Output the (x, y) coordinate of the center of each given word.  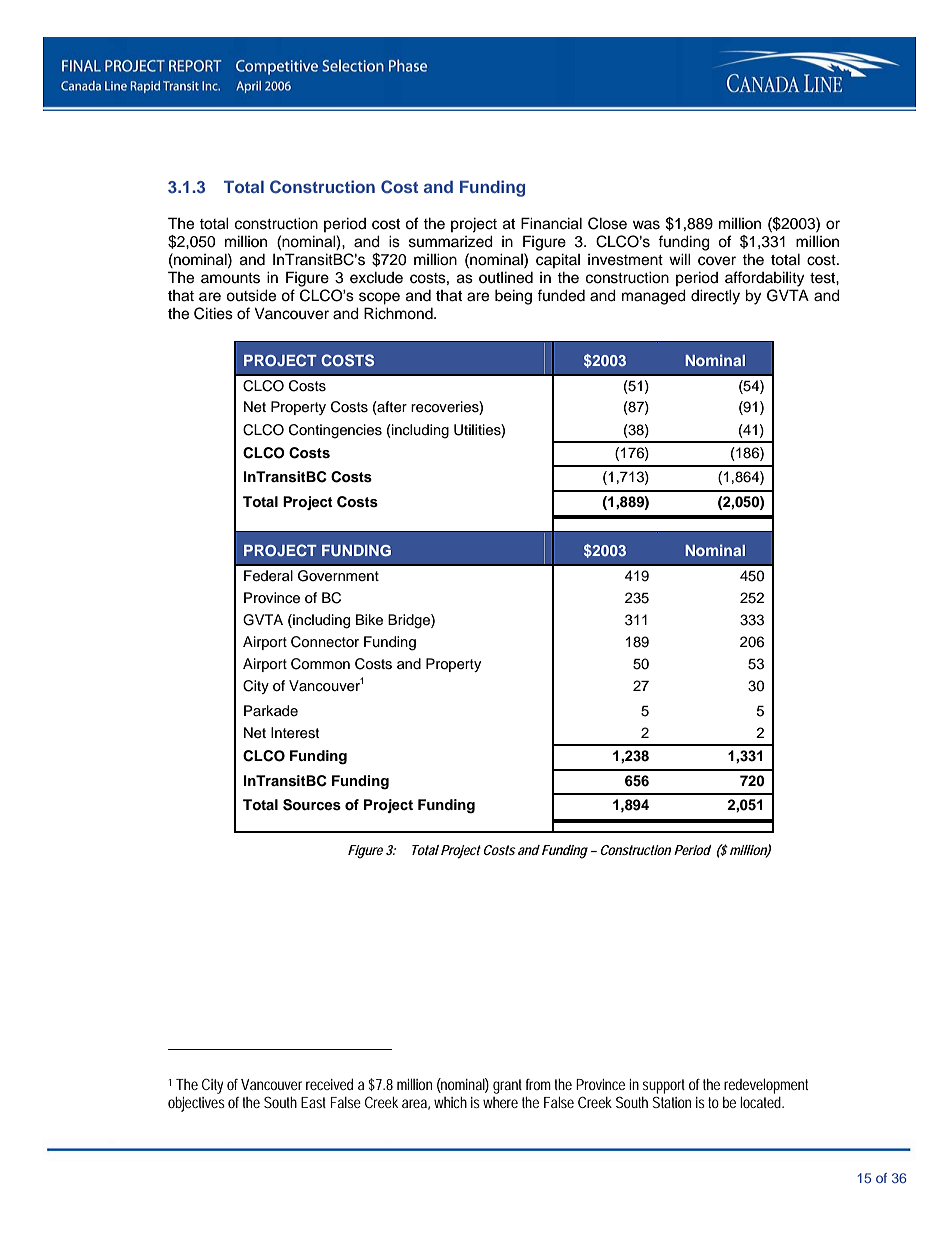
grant (507, 1086)
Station (671, 1102)
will (680, 259)
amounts (230, 278)
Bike (369, 620)
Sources (312, 805)
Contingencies (335, 431)
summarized (451, 241)
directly (715, 297)
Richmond (399, 313)
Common (320, 664)
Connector (325, 642)
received (329, 1084)
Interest (295, 733)
